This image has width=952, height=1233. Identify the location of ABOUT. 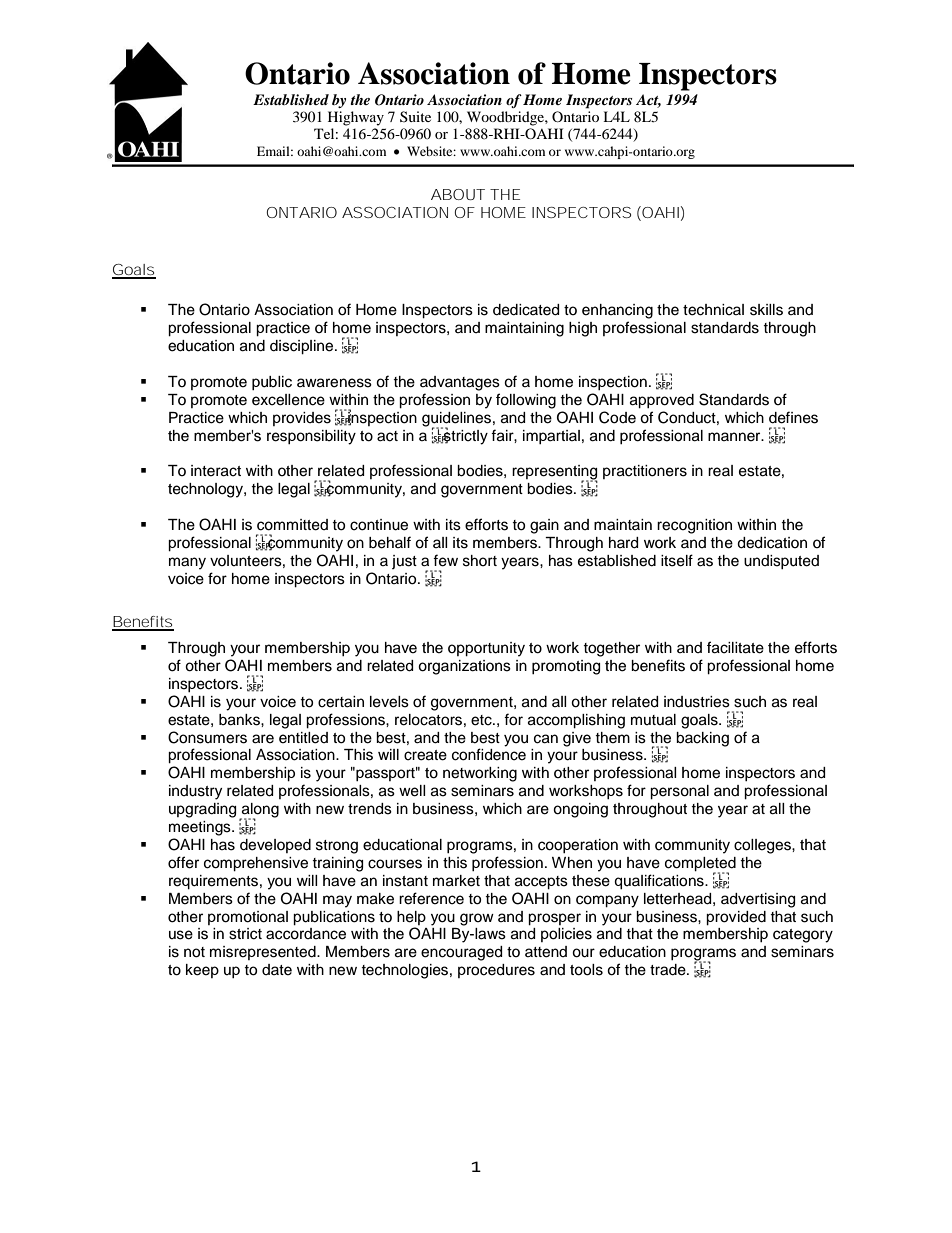
(458, 194).
